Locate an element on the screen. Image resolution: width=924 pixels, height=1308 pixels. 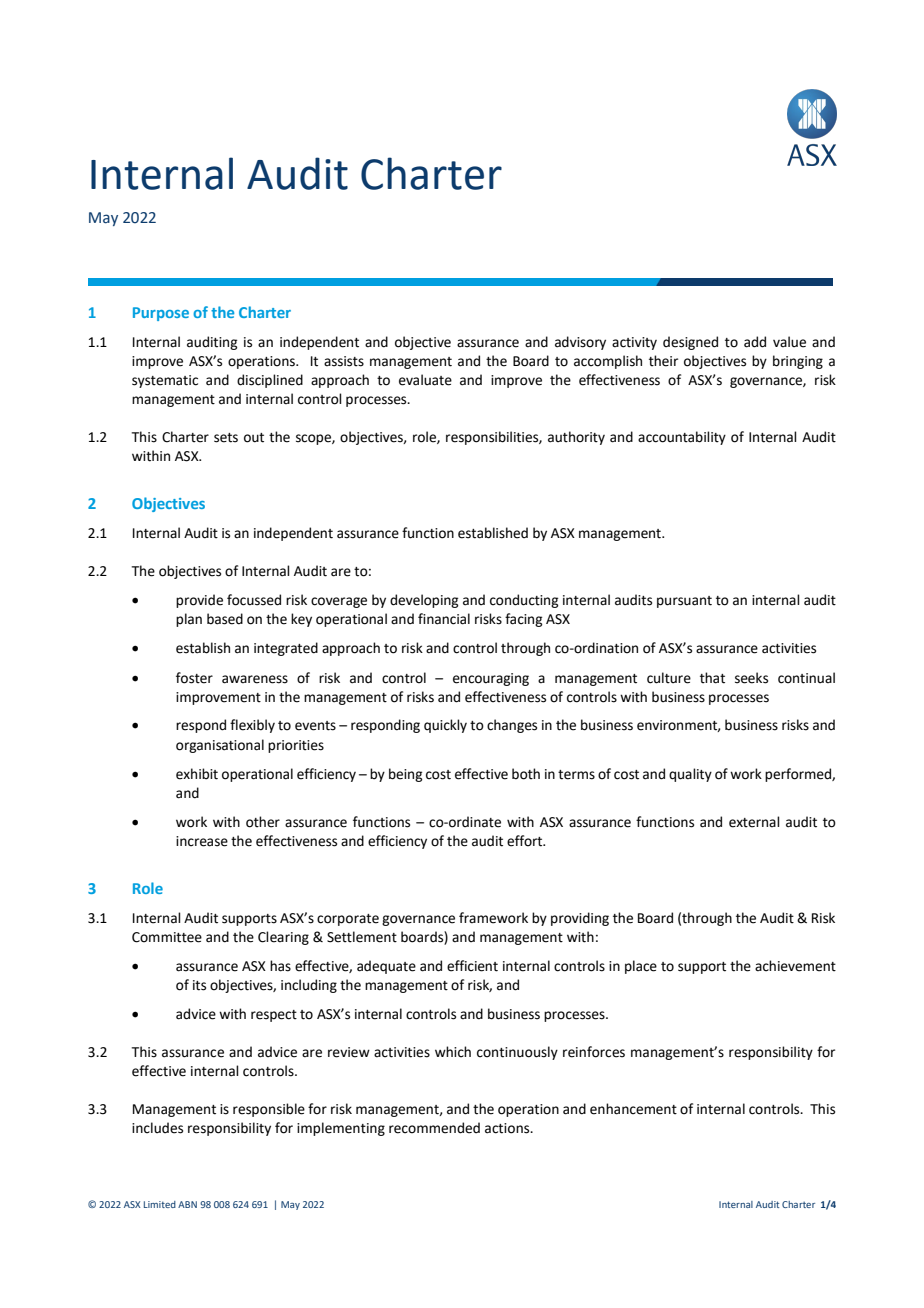
disciplined is located at coordinates (270, 381).
